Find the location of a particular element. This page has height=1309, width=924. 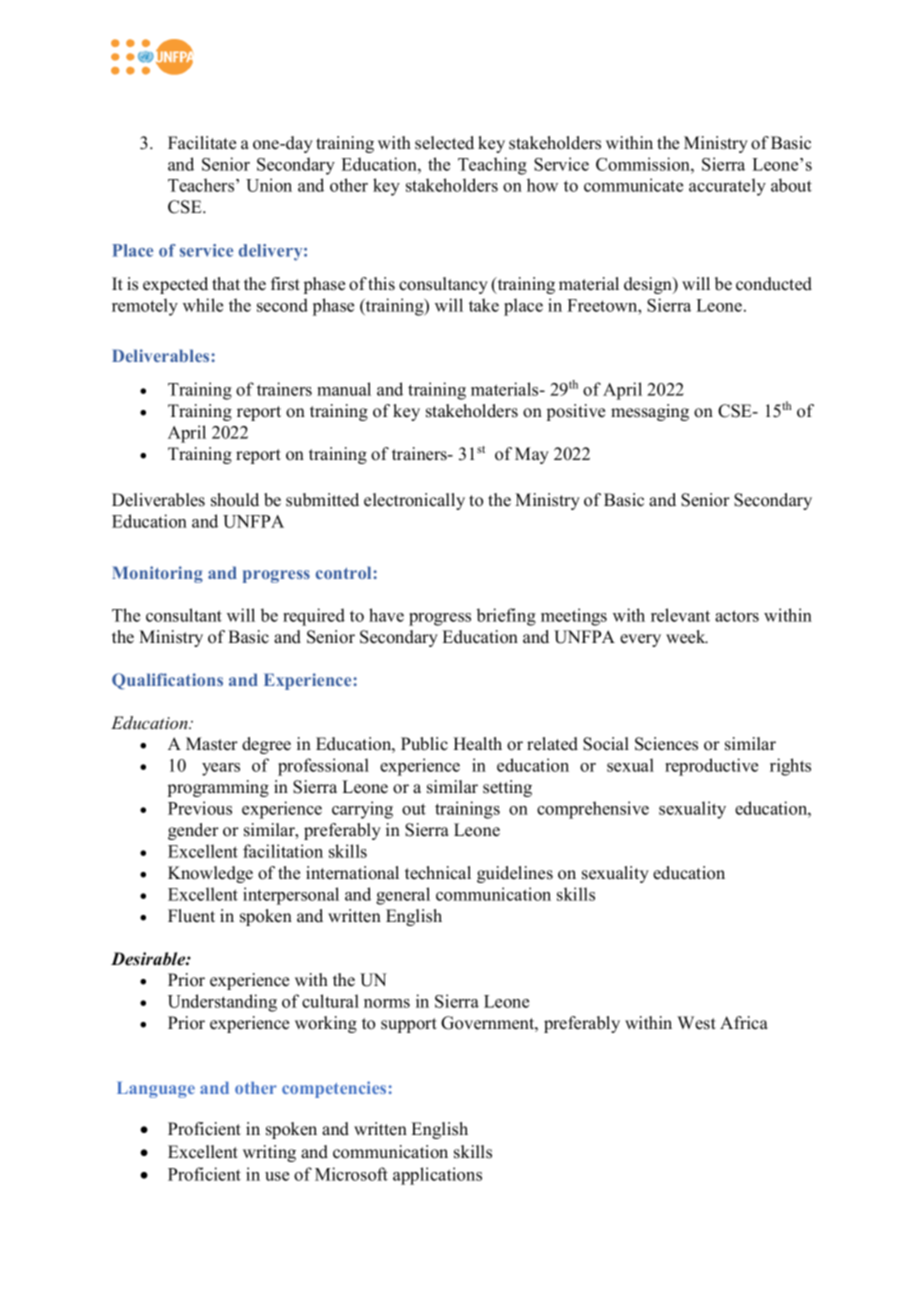

week is located at coordinates (687, 637).
